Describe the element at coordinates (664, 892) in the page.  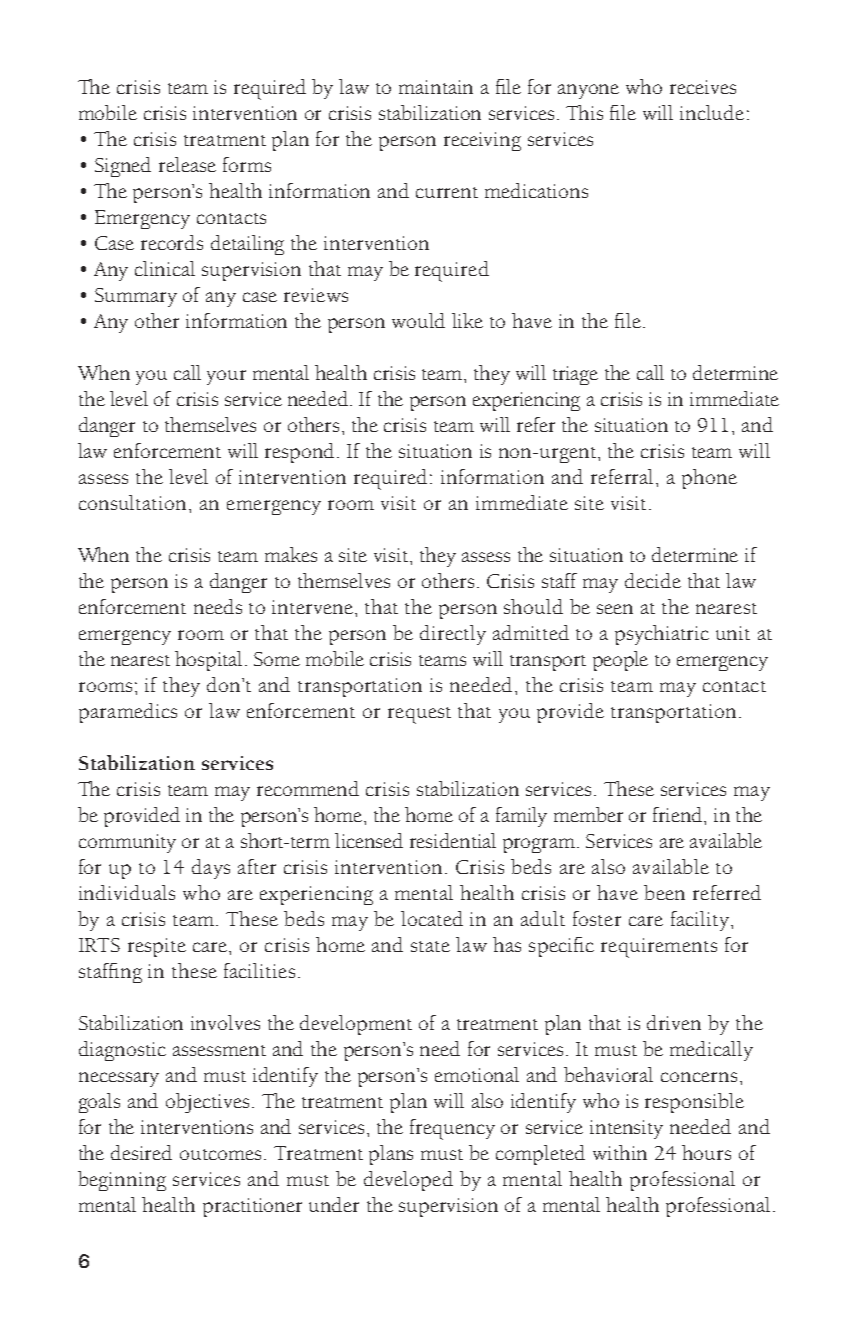
I see `been` at that location.
